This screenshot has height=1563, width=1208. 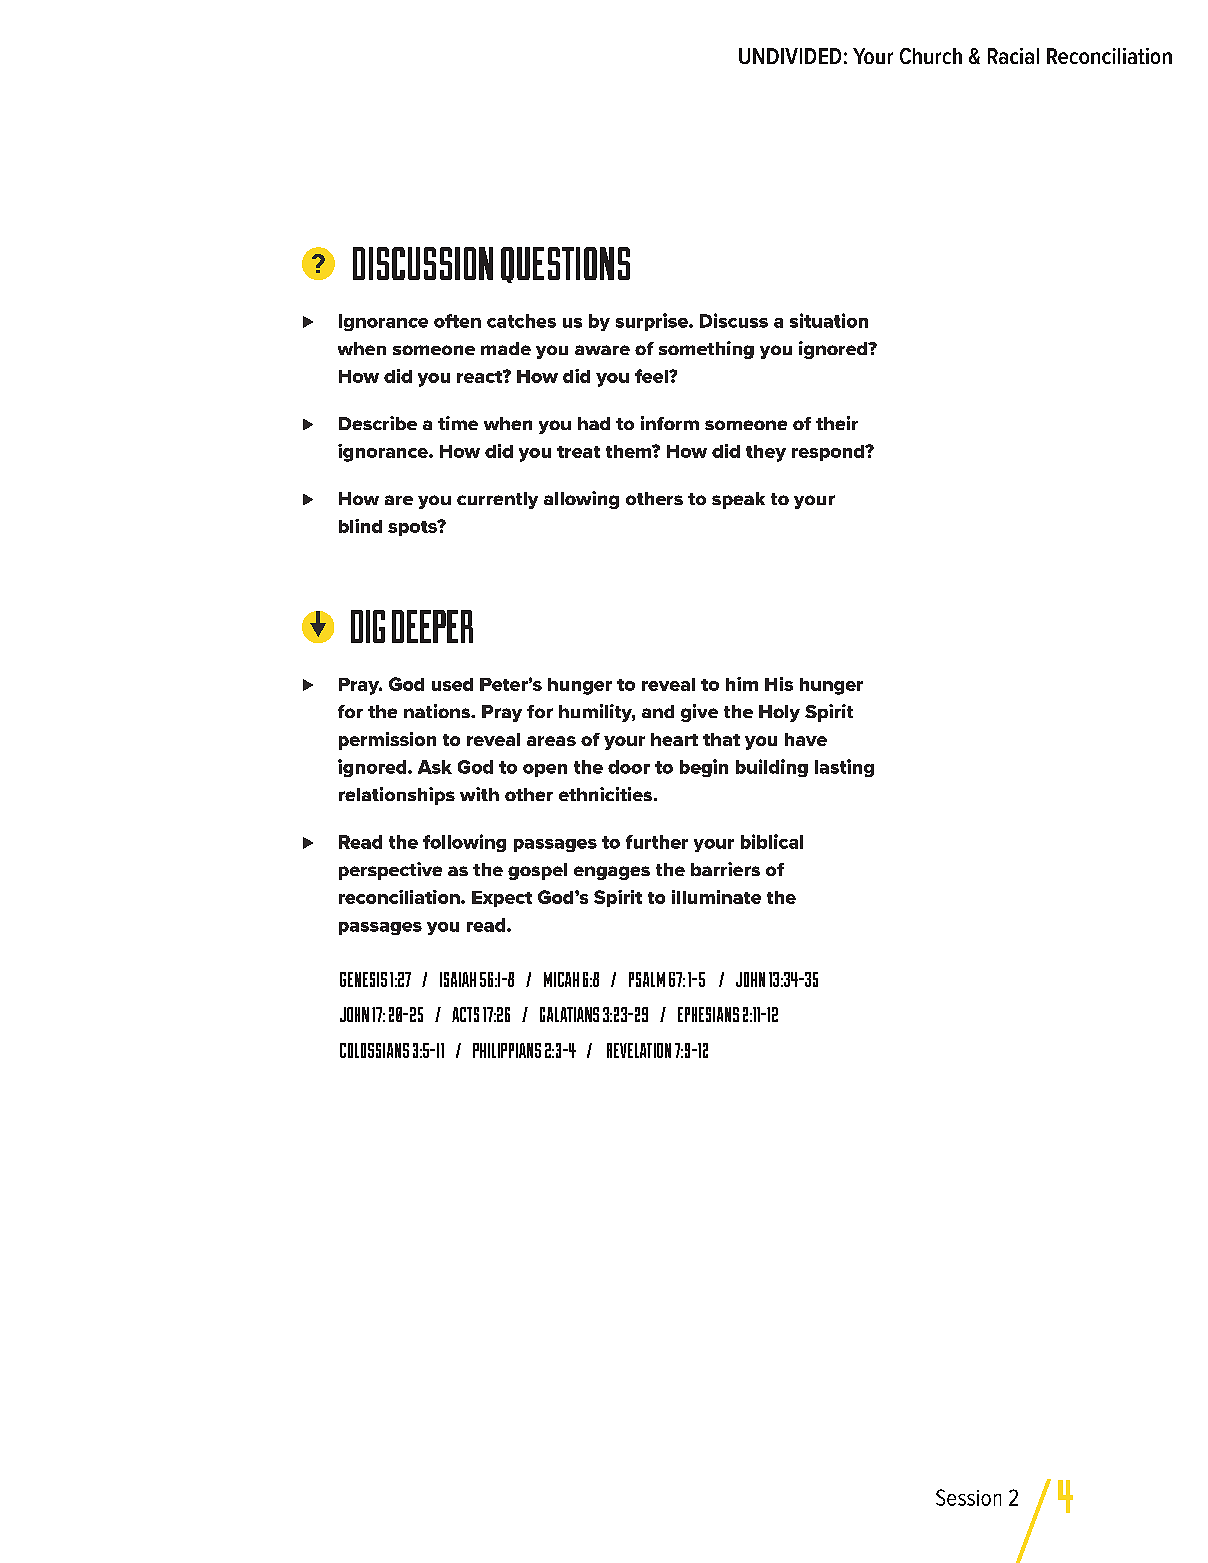 I want to click on COLOSSIANS, so click(x=374, y=1050).
